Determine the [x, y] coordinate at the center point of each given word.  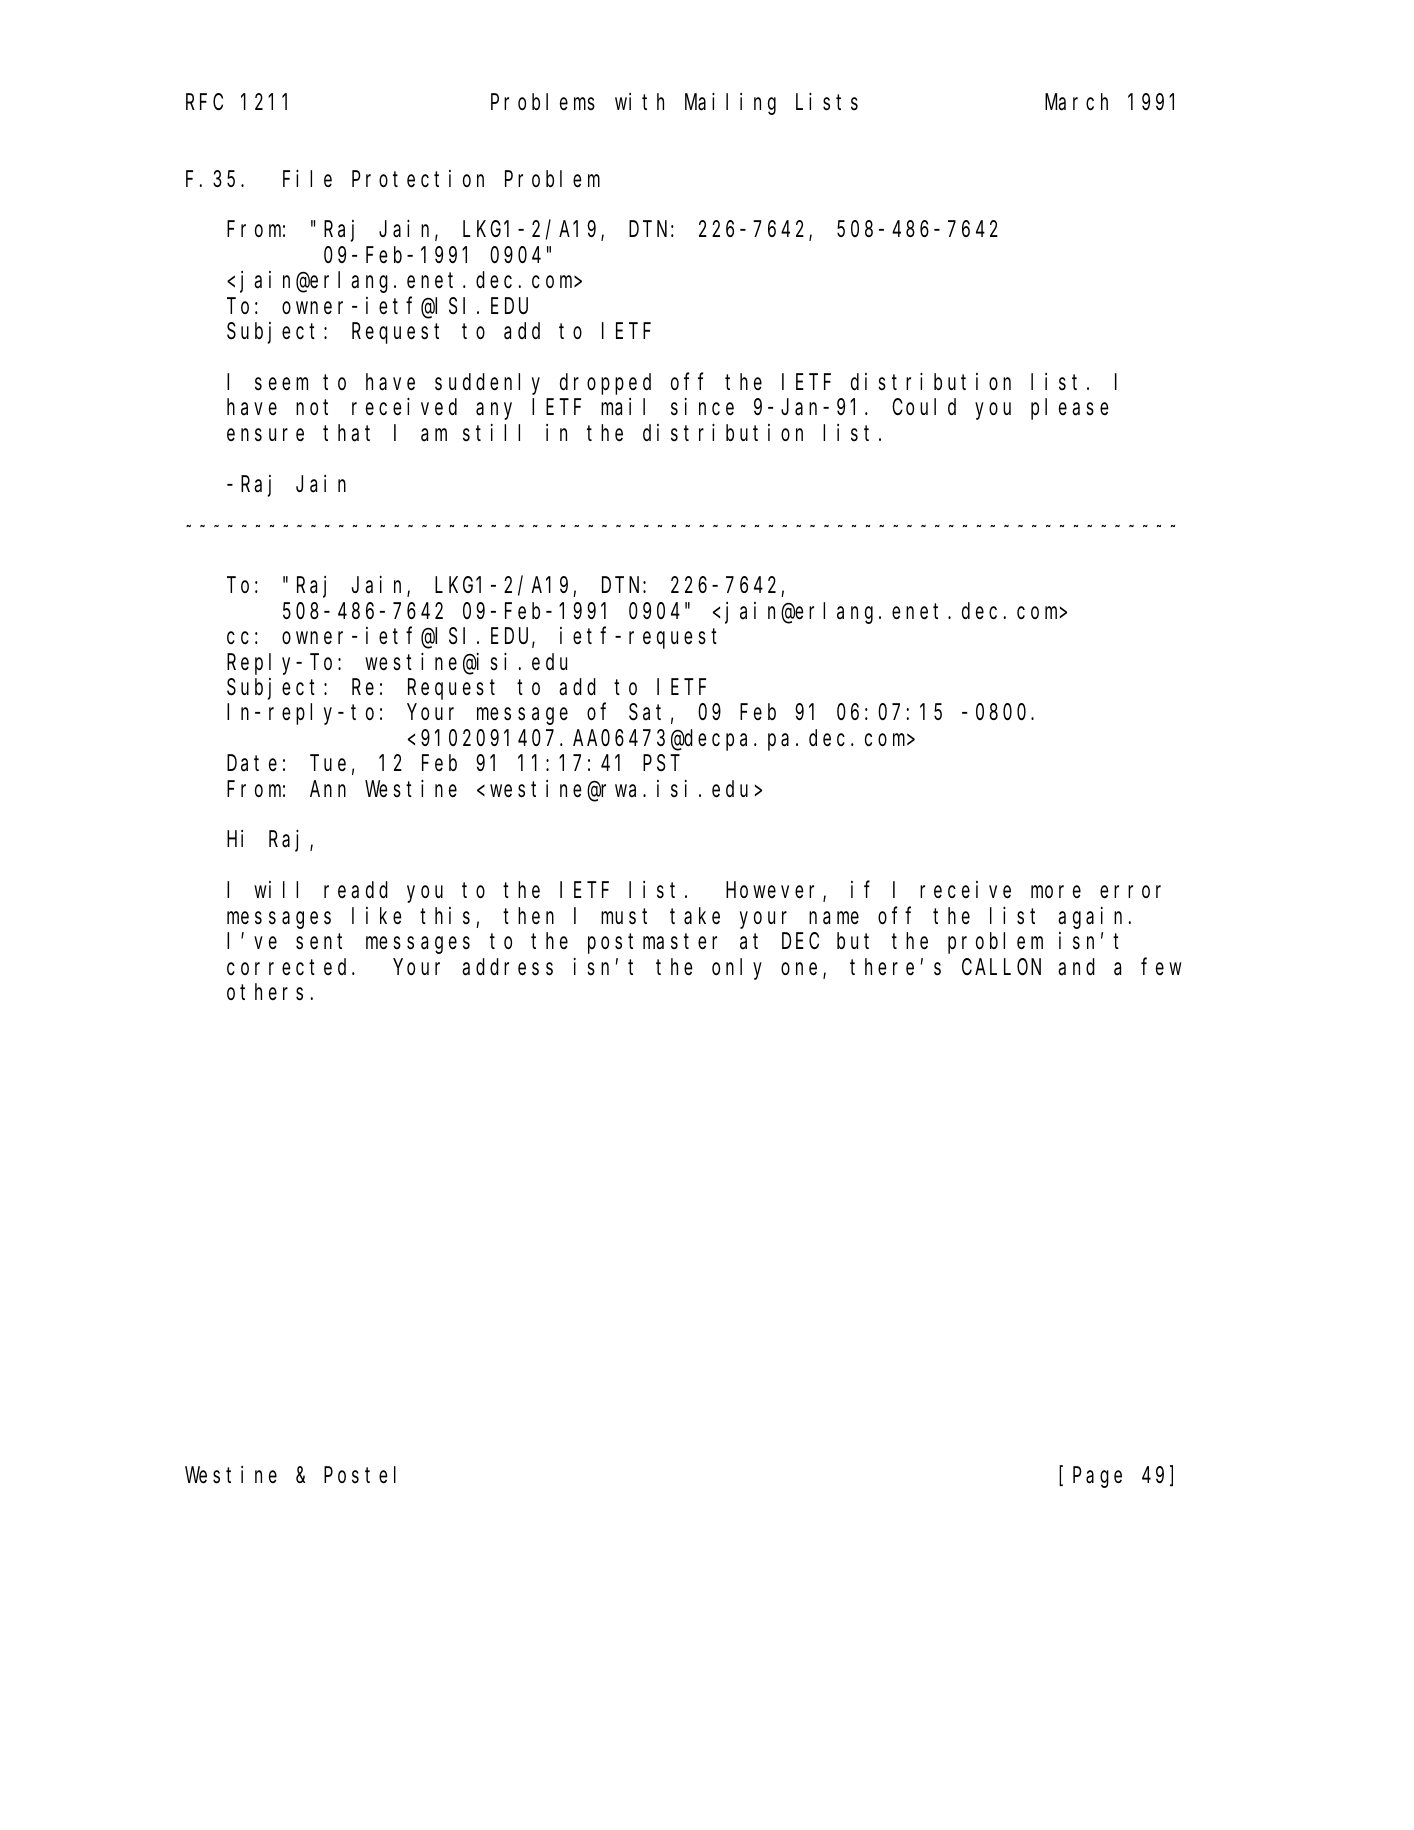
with [639, 101]
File [307, 178]
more [1056, 892]
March [1076, 102]
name [834, 918]
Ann [328, 789]
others [265, 992]
